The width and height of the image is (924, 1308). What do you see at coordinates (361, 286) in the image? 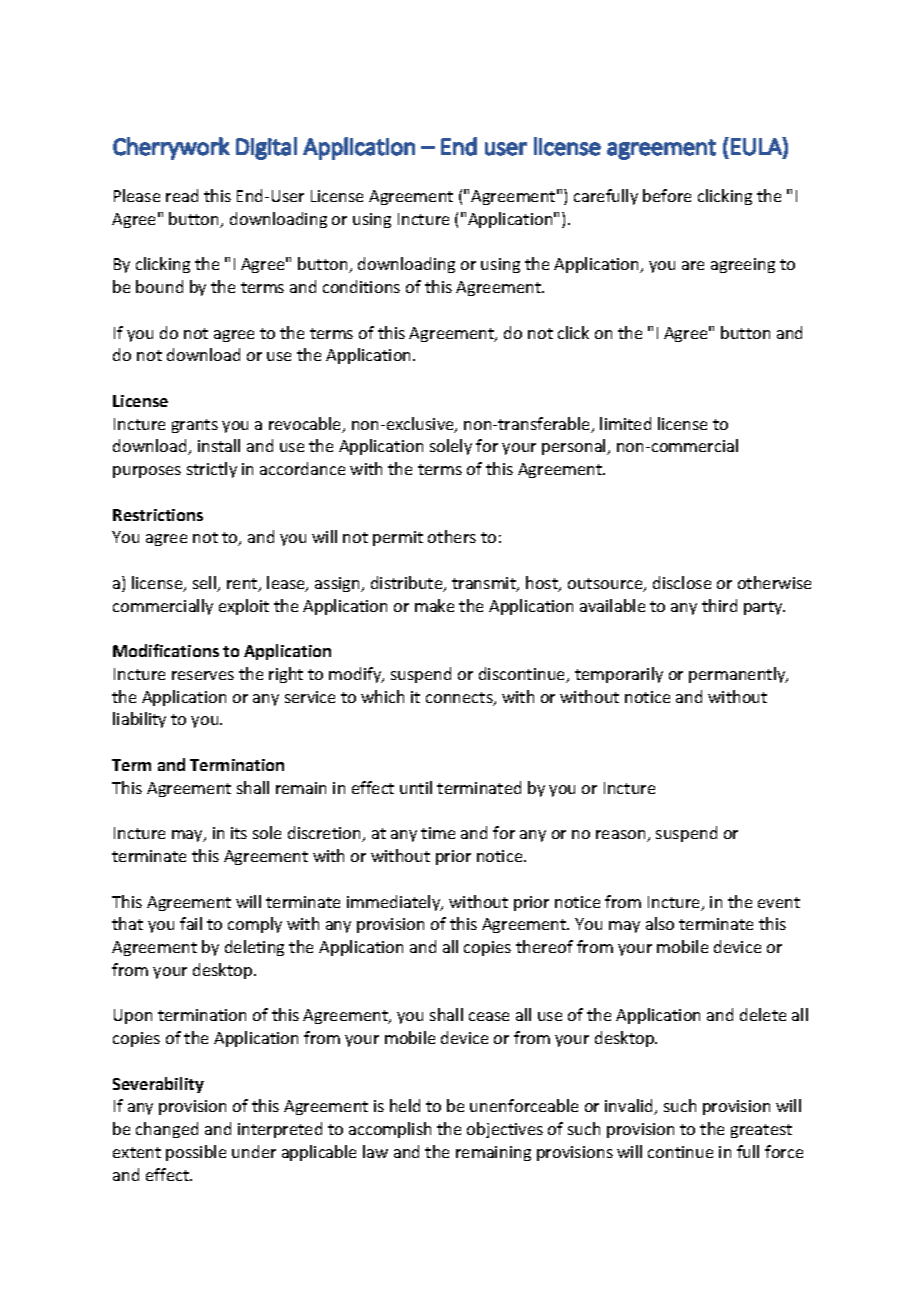
I see `conditions` at bounding box center [361, 286].
